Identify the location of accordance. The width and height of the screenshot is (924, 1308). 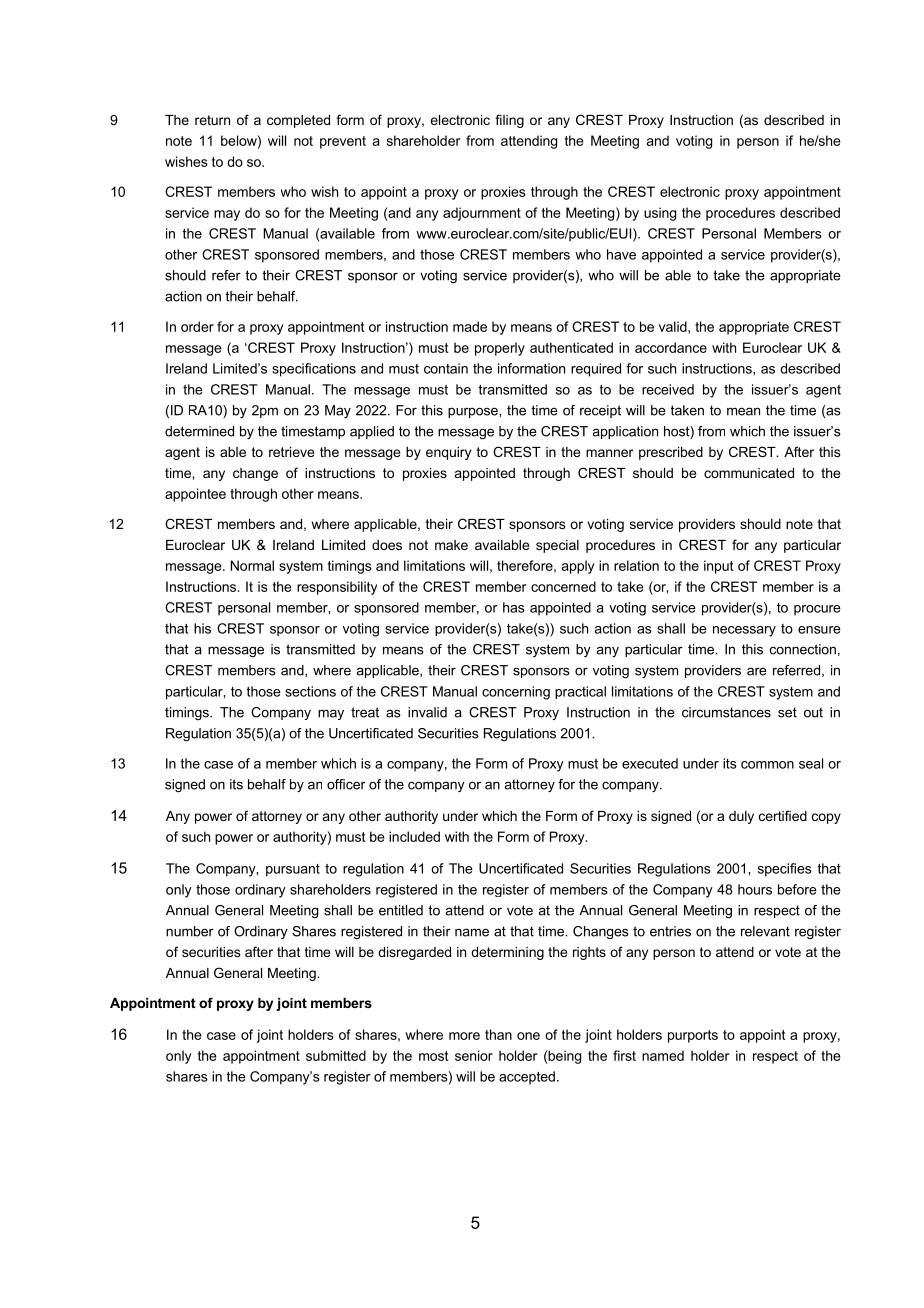
(671, 347).
